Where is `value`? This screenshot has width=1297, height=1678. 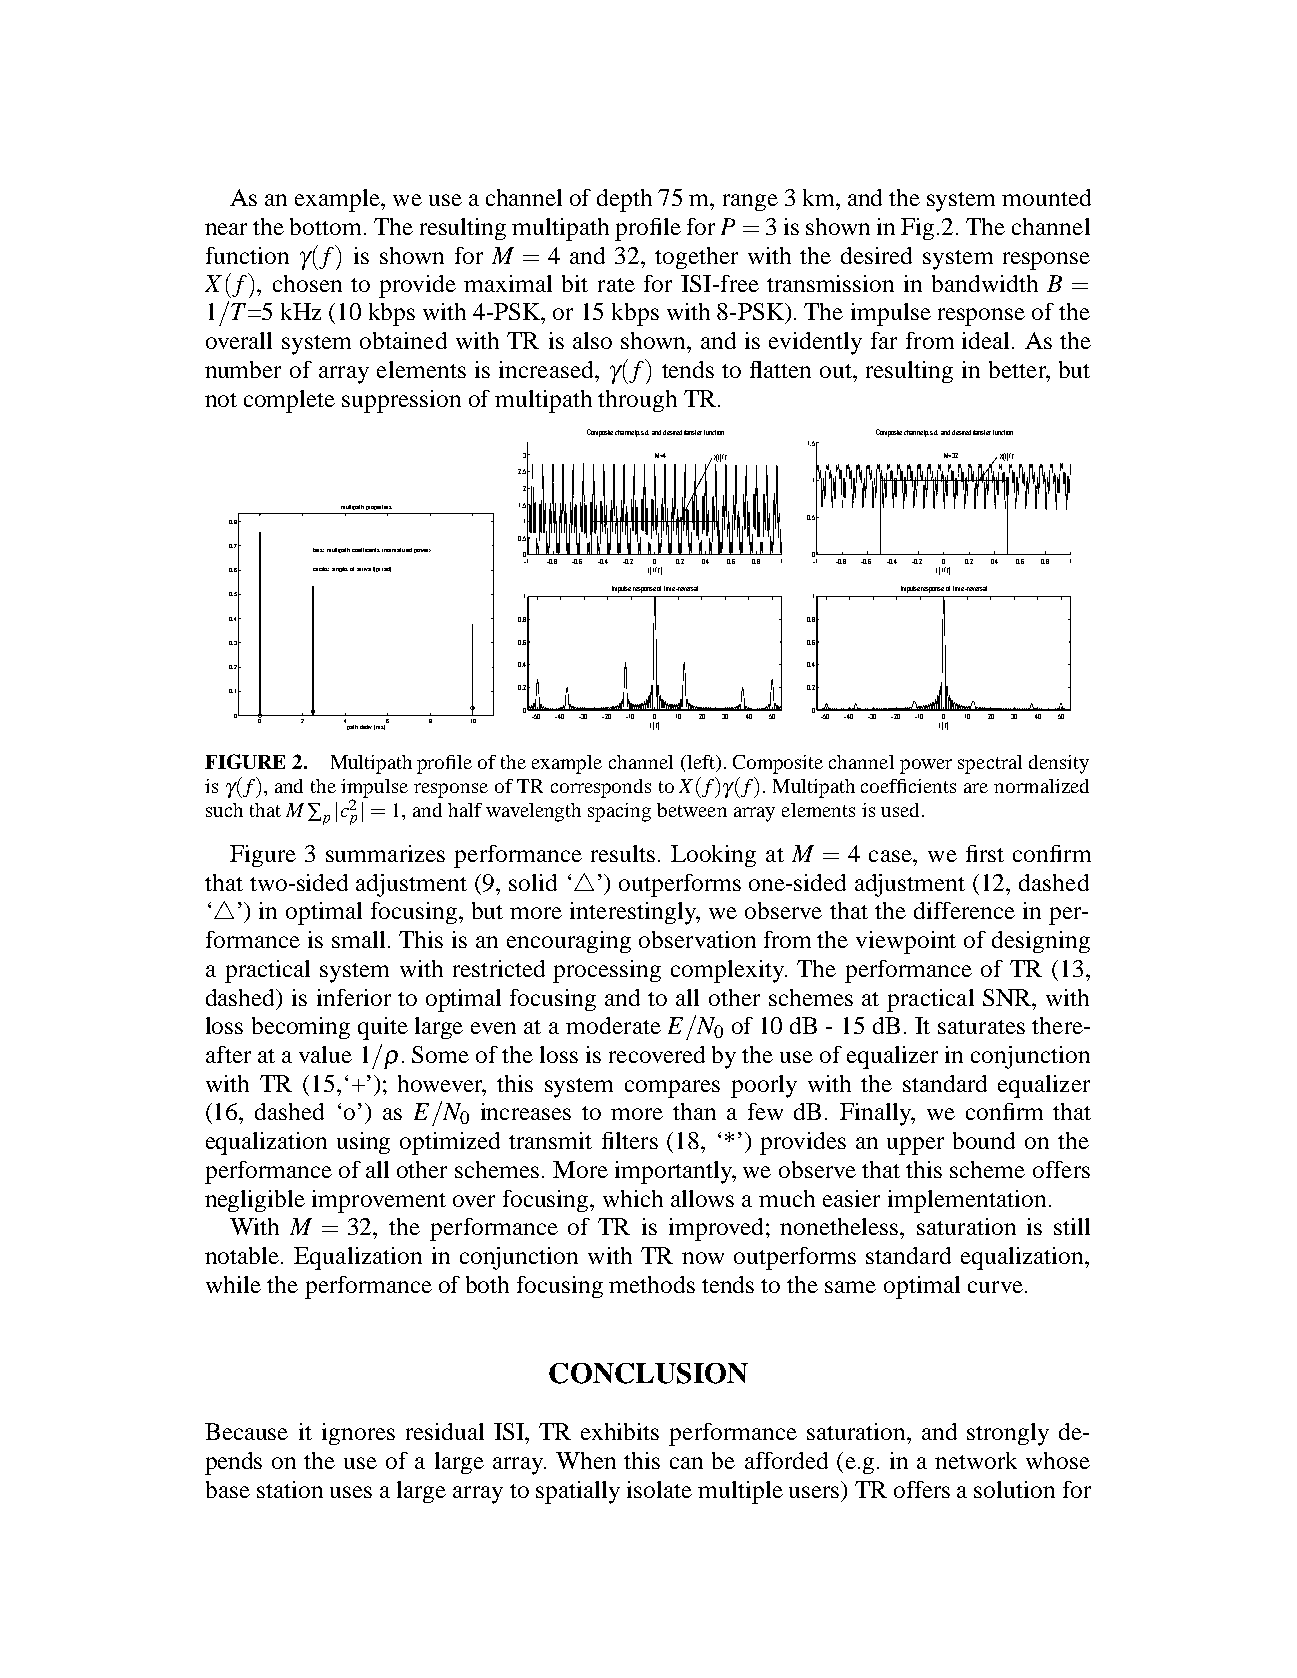 value is located at coordinates (325, 1054).
